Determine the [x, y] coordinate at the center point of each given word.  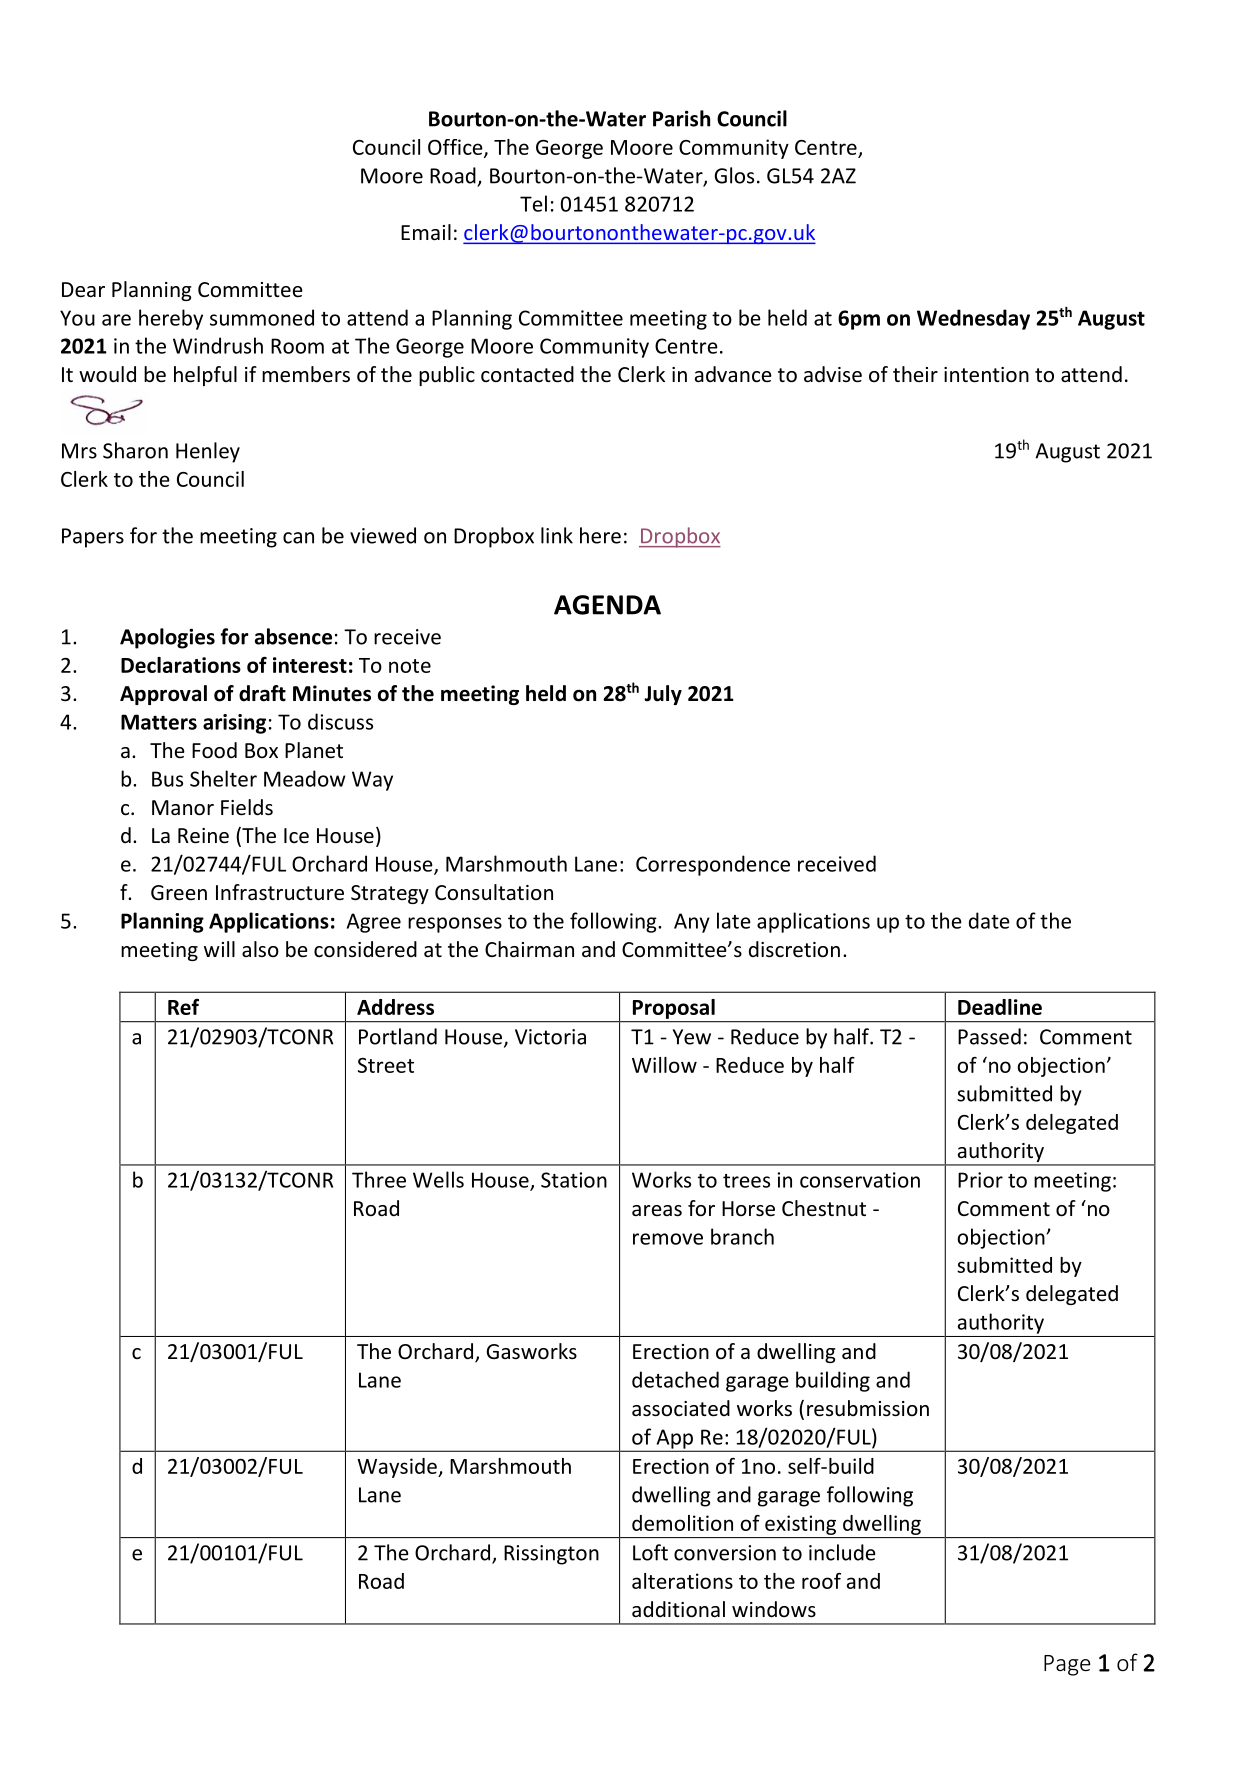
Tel [533, 203]
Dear [83, 290]
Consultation [494, 892]
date [989, 920]
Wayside [398, 1468]
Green [179, 893]
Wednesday [973, 319]
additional [678, 1609]
